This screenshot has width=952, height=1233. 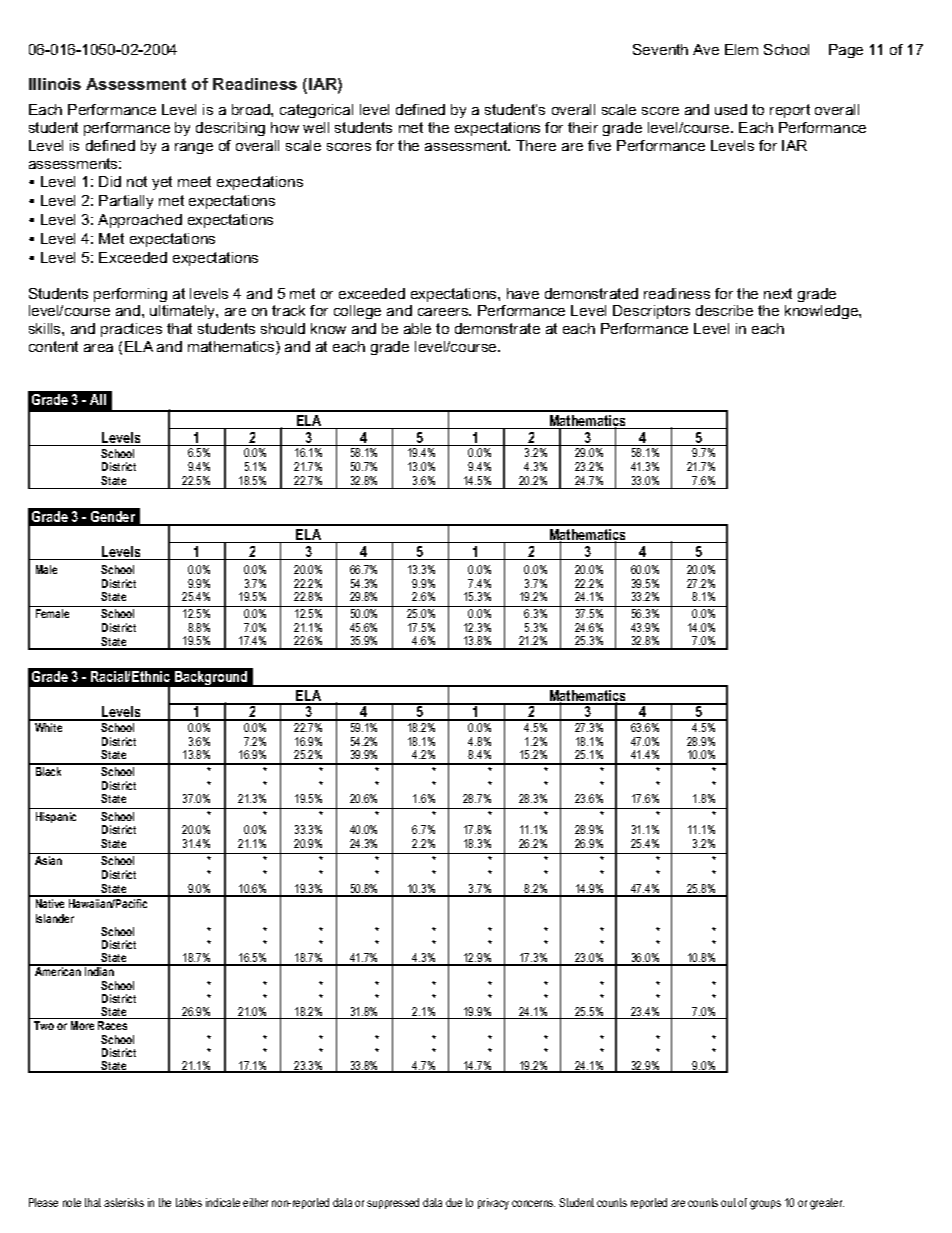 I want to click on Illinois, so click(x=55, y=84).
